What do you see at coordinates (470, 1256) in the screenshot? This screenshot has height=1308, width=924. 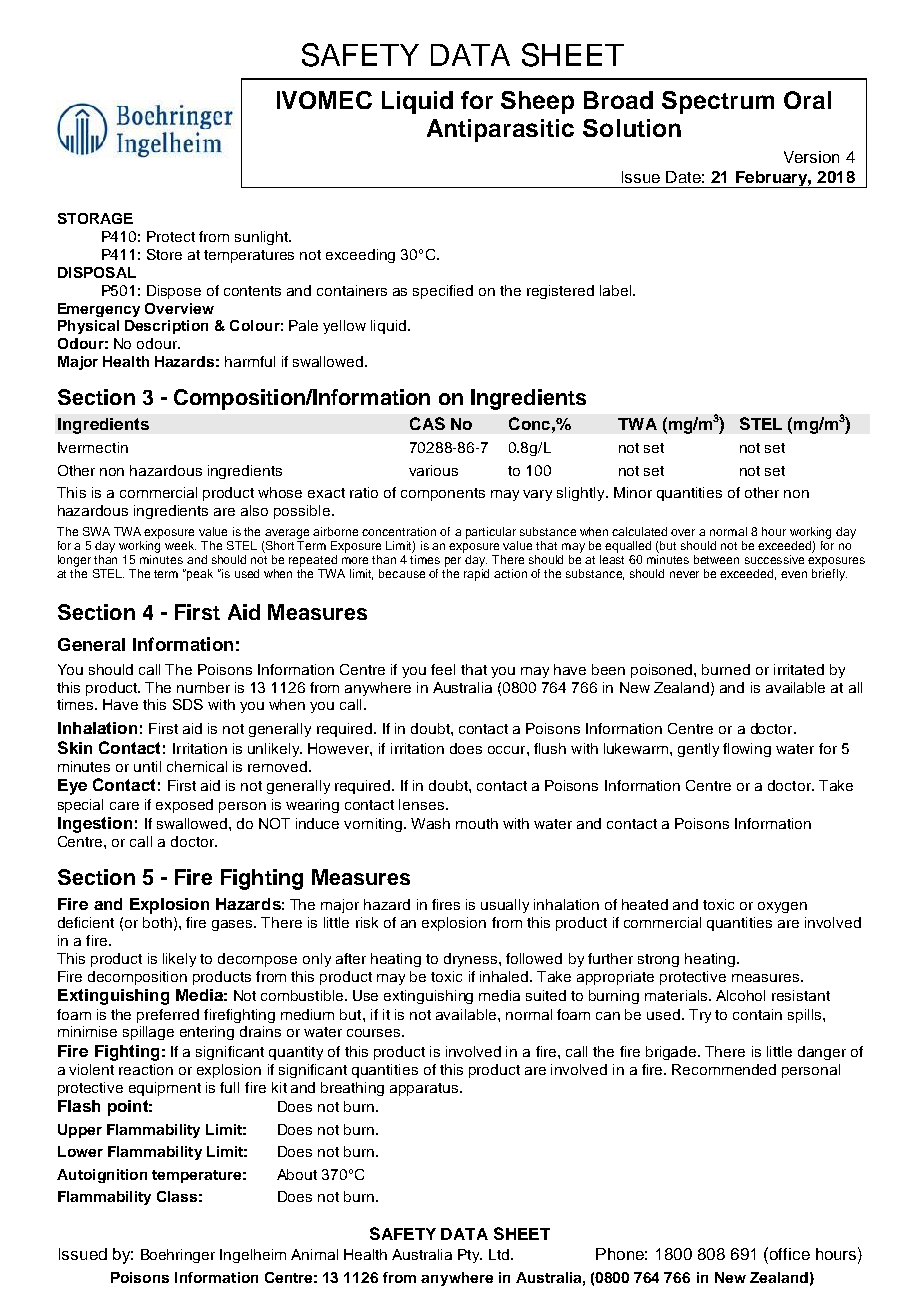 I see `Pty` at bounding box center [470, 1256].
